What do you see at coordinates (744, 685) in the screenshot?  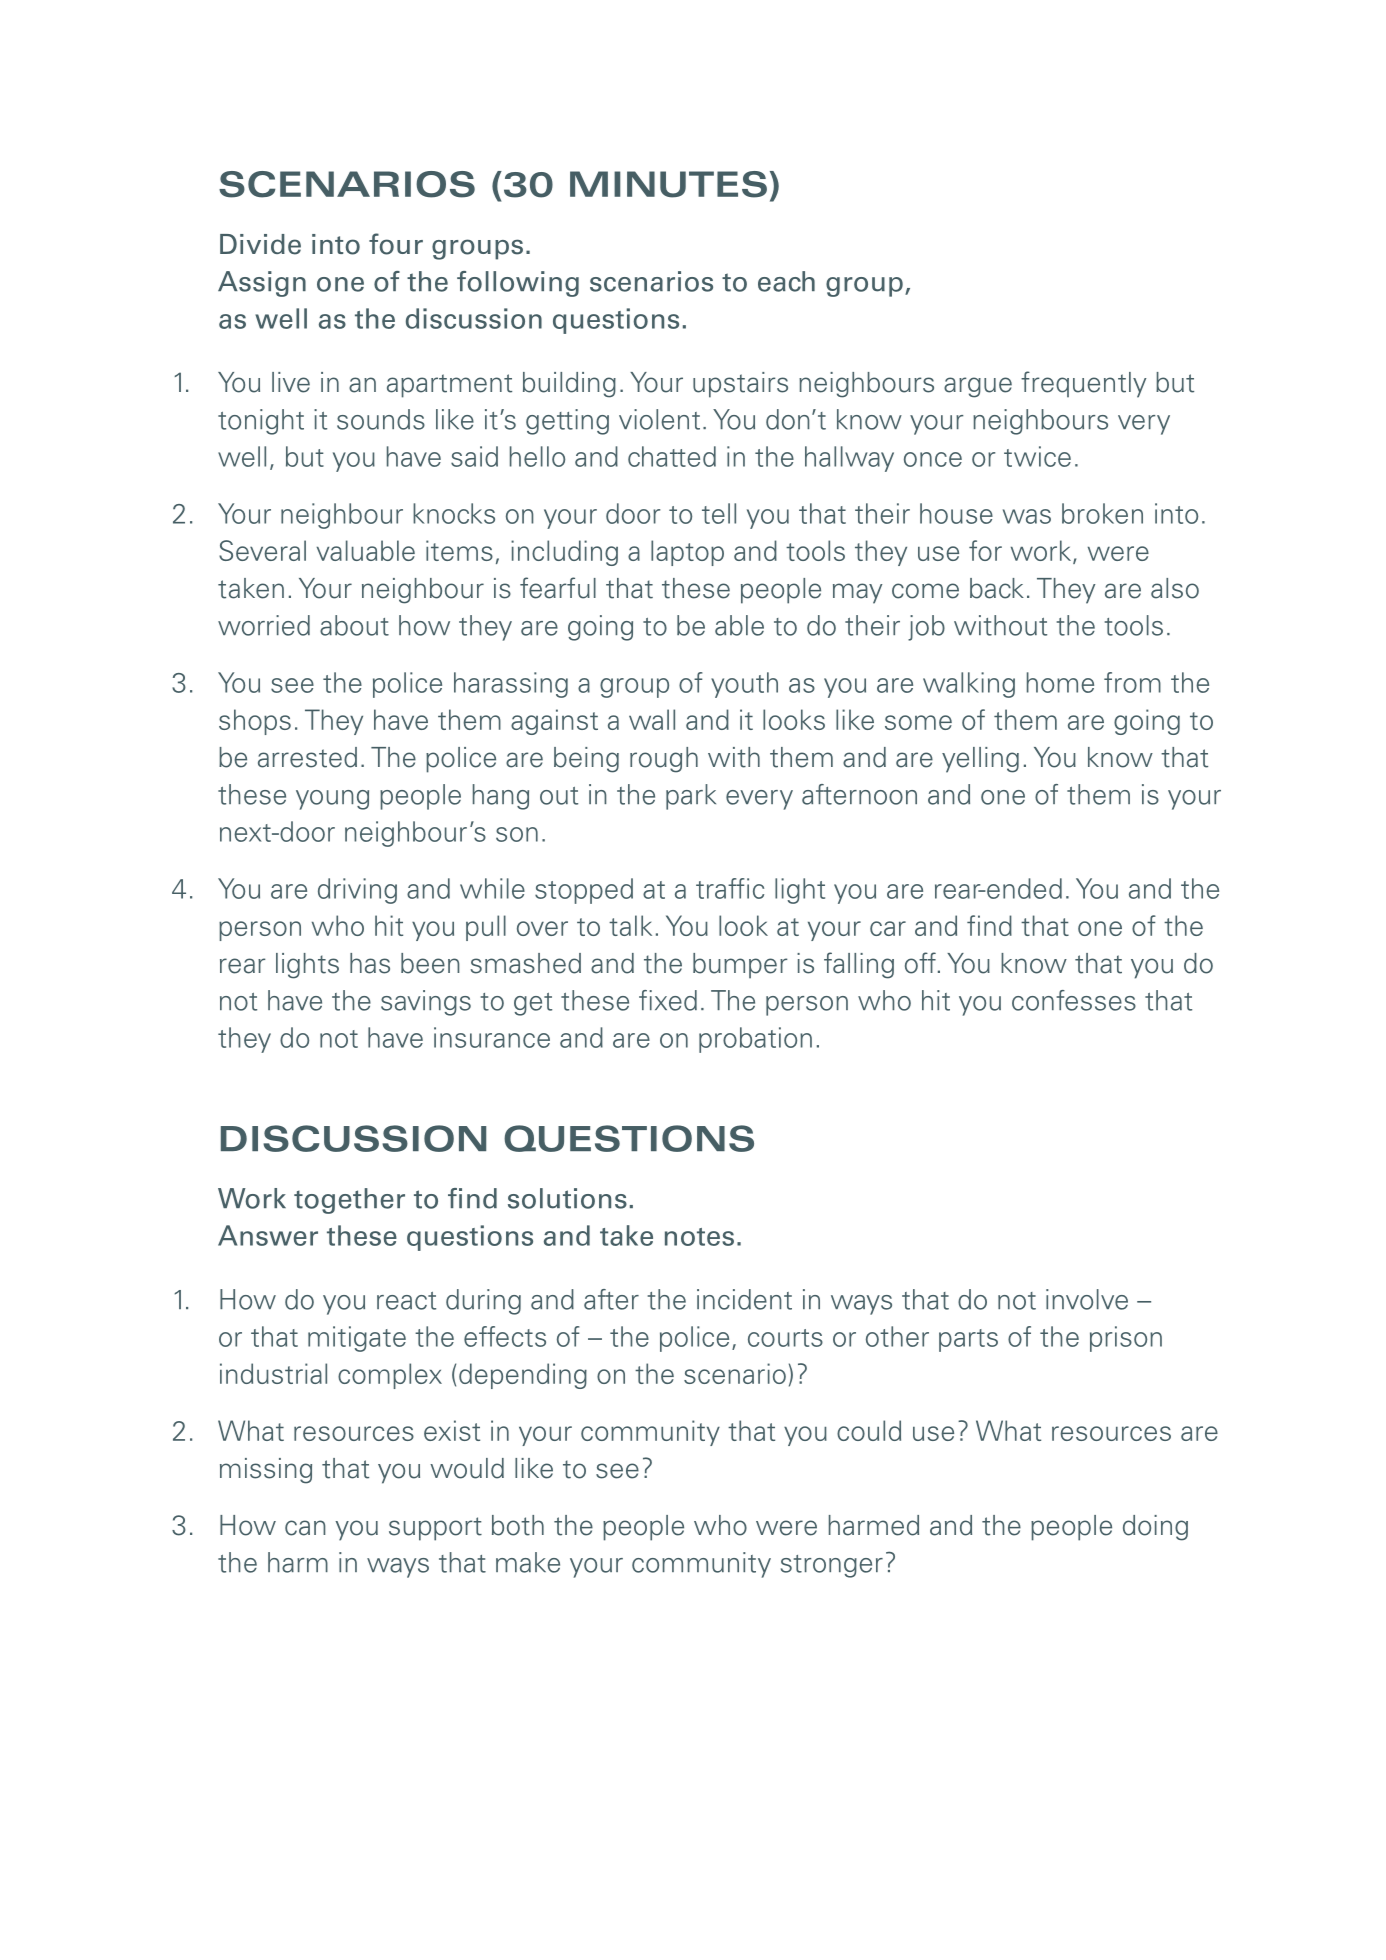 I see `youth` at bounding box center [744, 685].
